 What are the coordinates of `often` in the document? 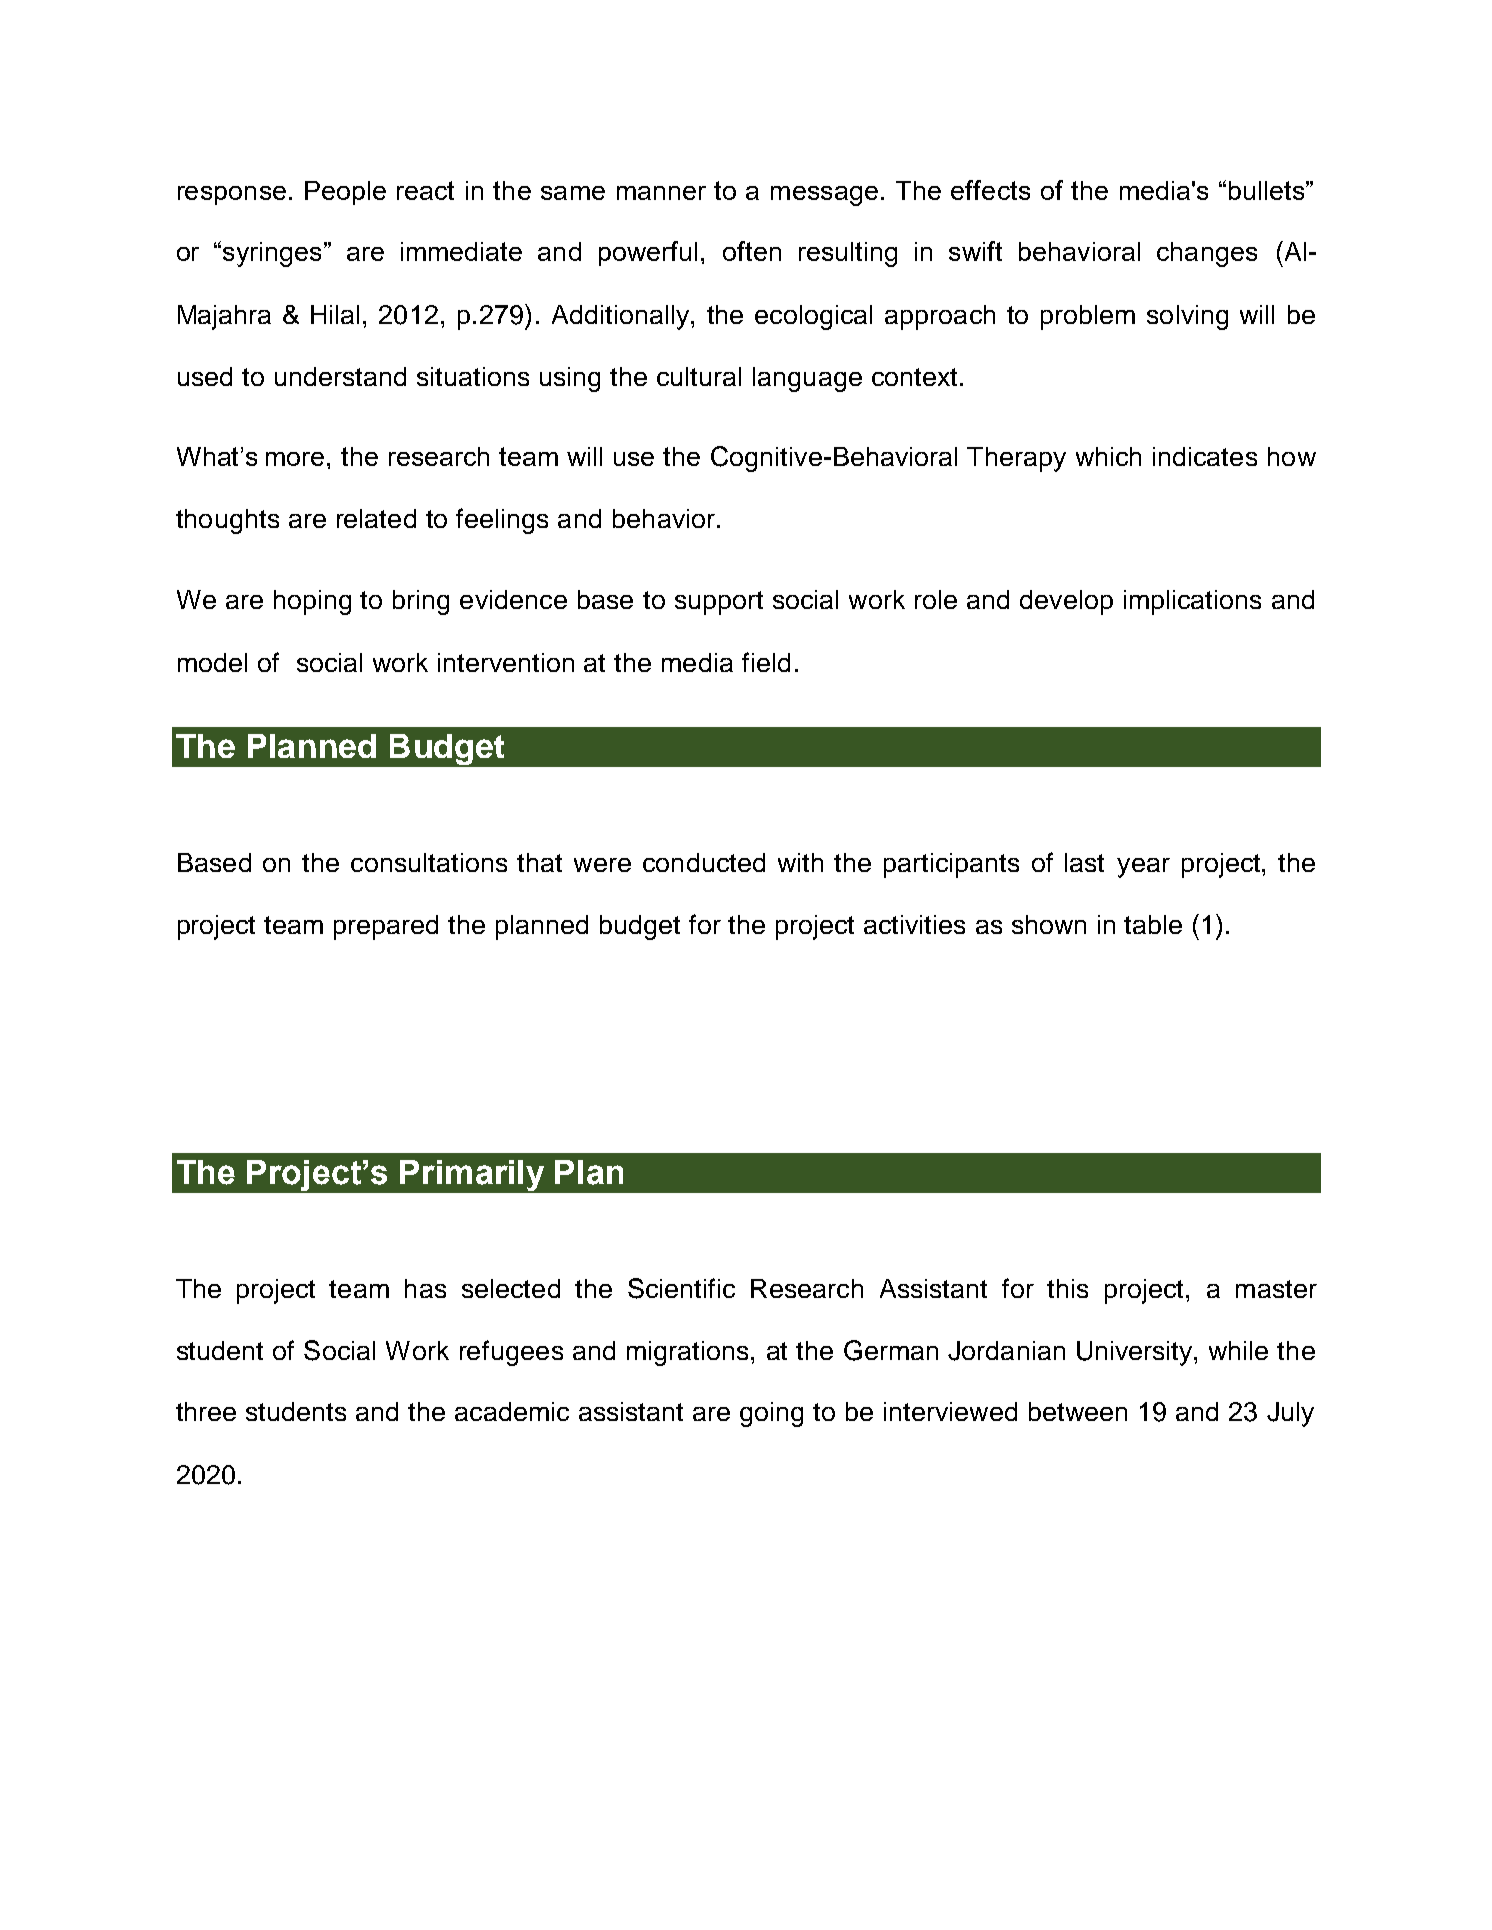 It's located at (752, 251).
